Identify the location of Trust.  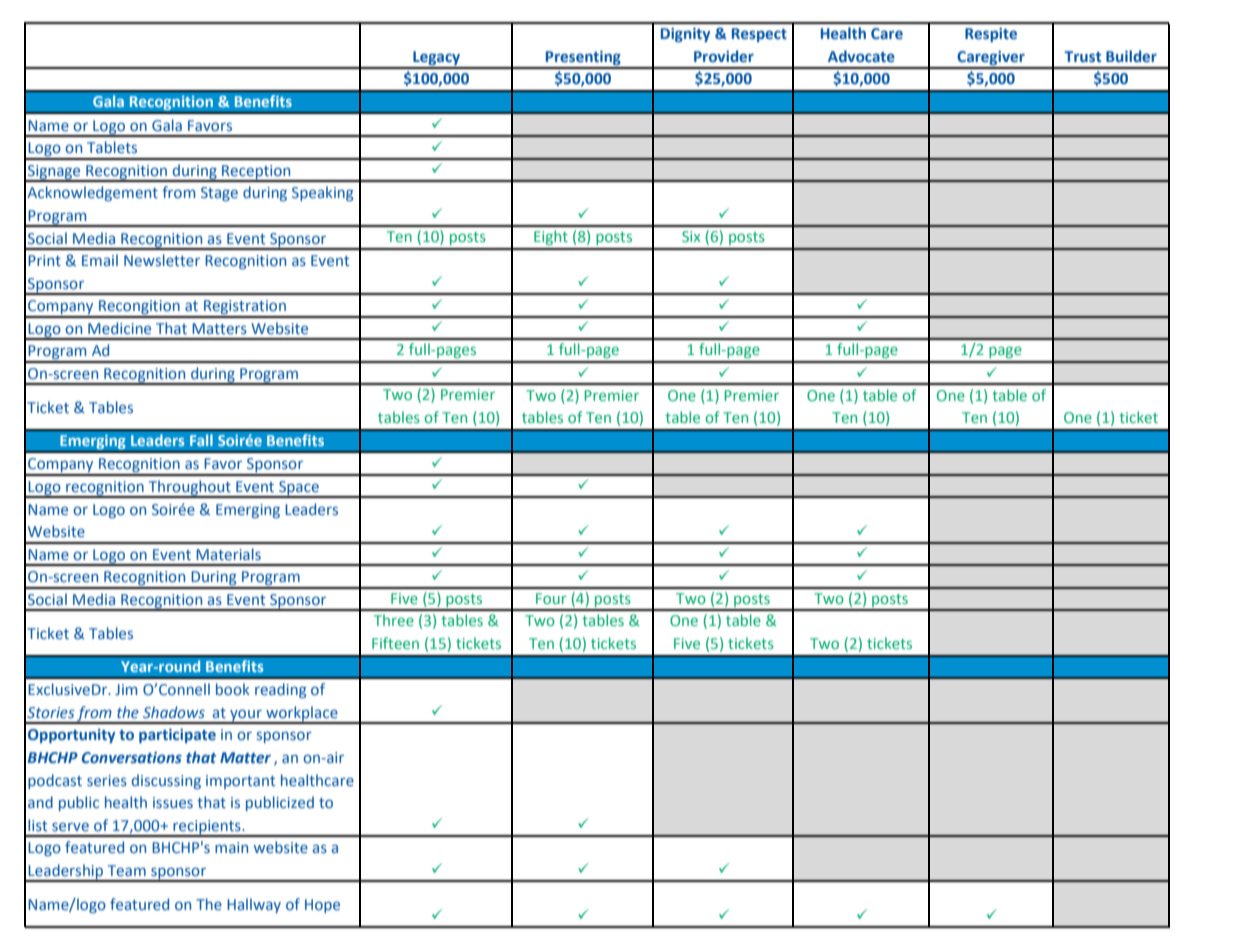
(1082, 56).
